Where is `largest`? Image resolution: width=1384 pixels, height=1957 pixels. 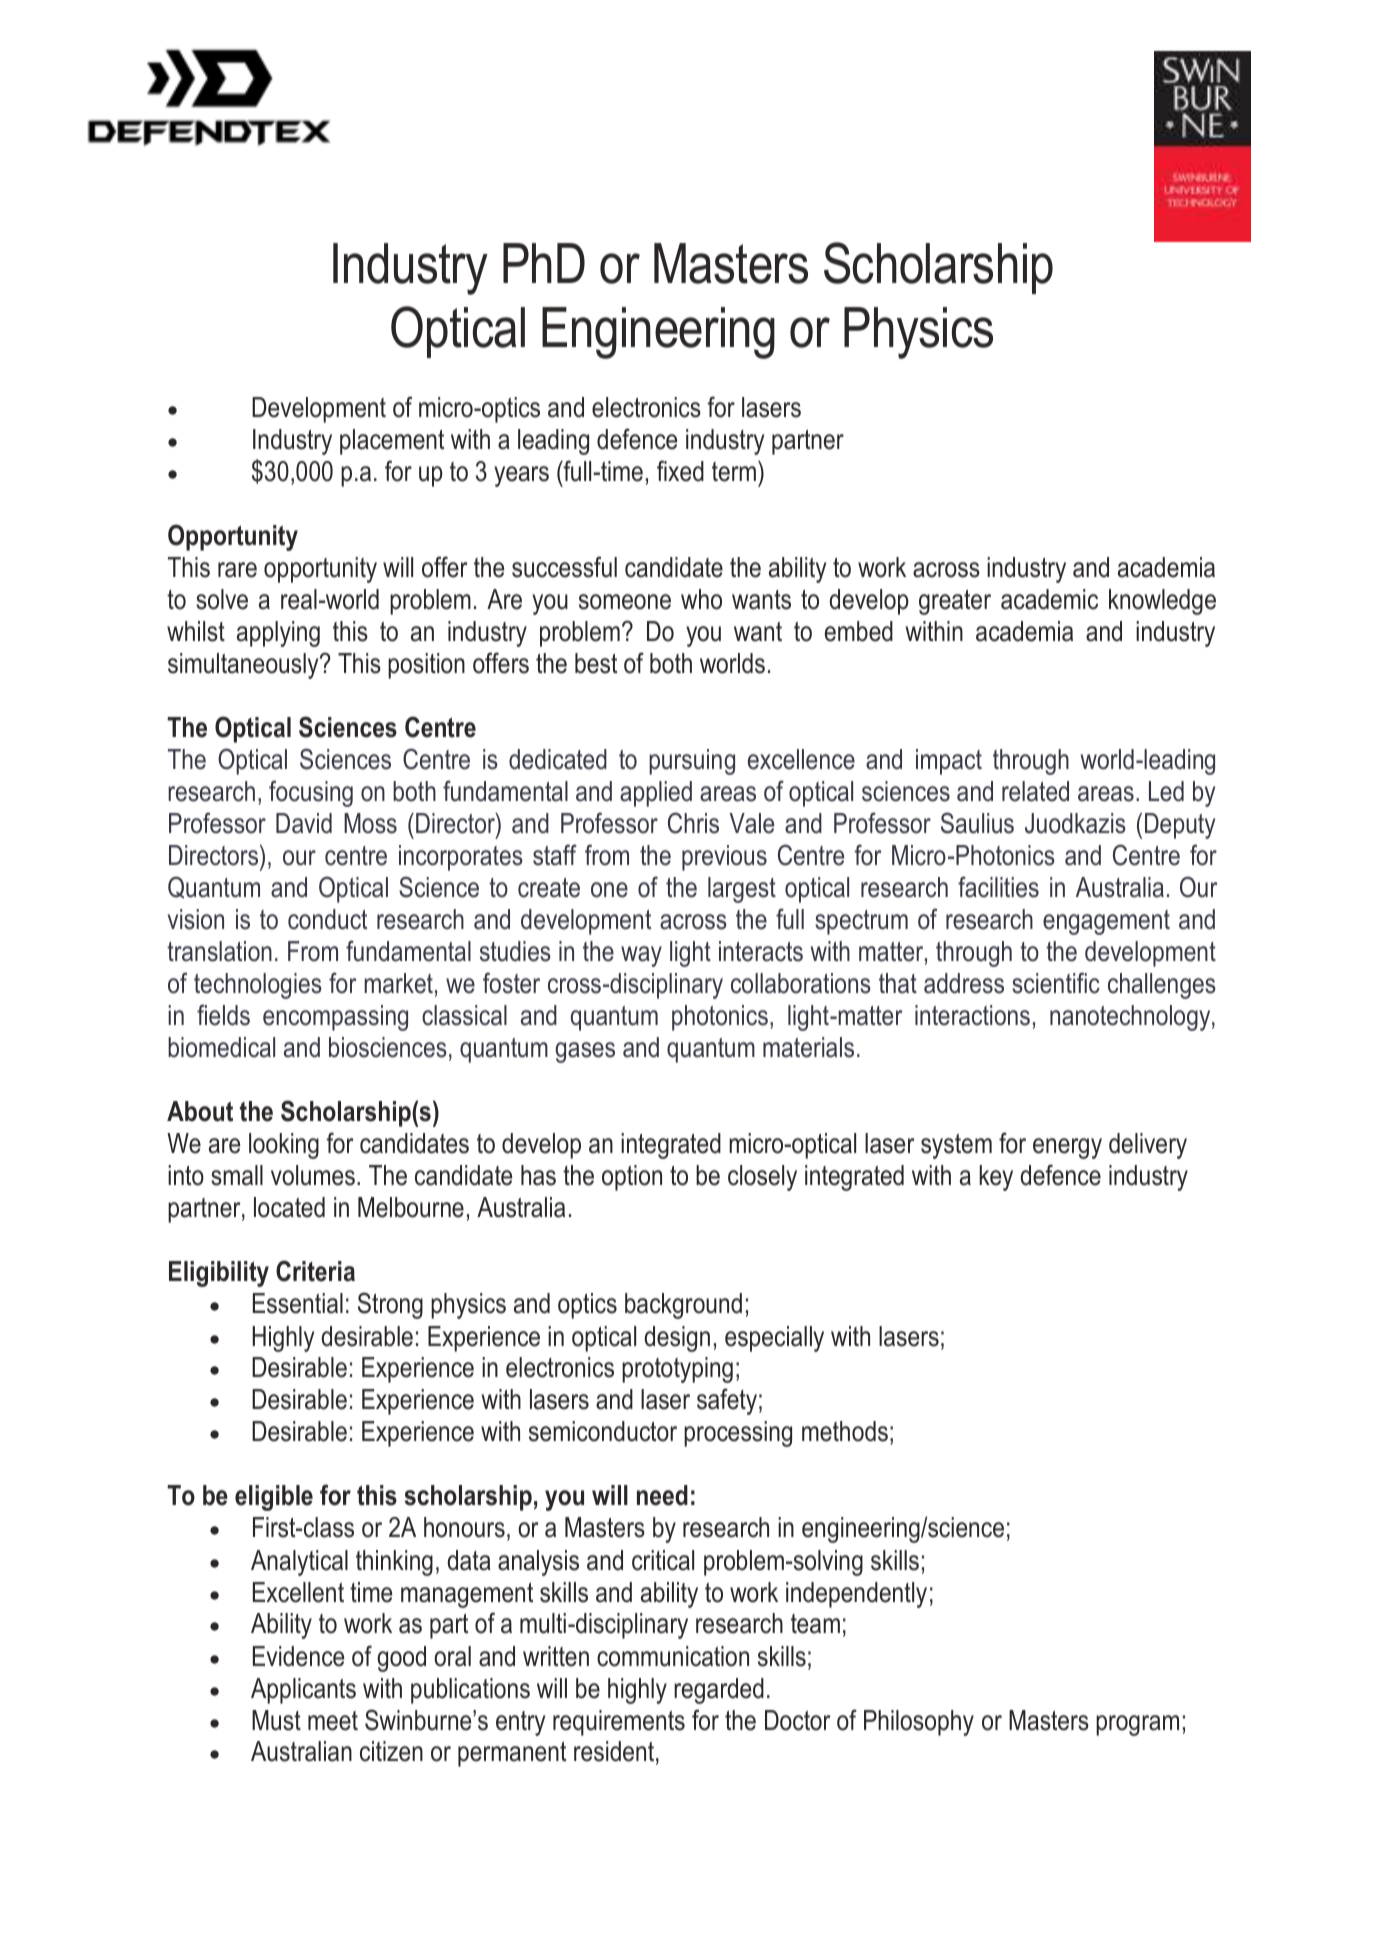
largest is located at coordinates (742, 890).
